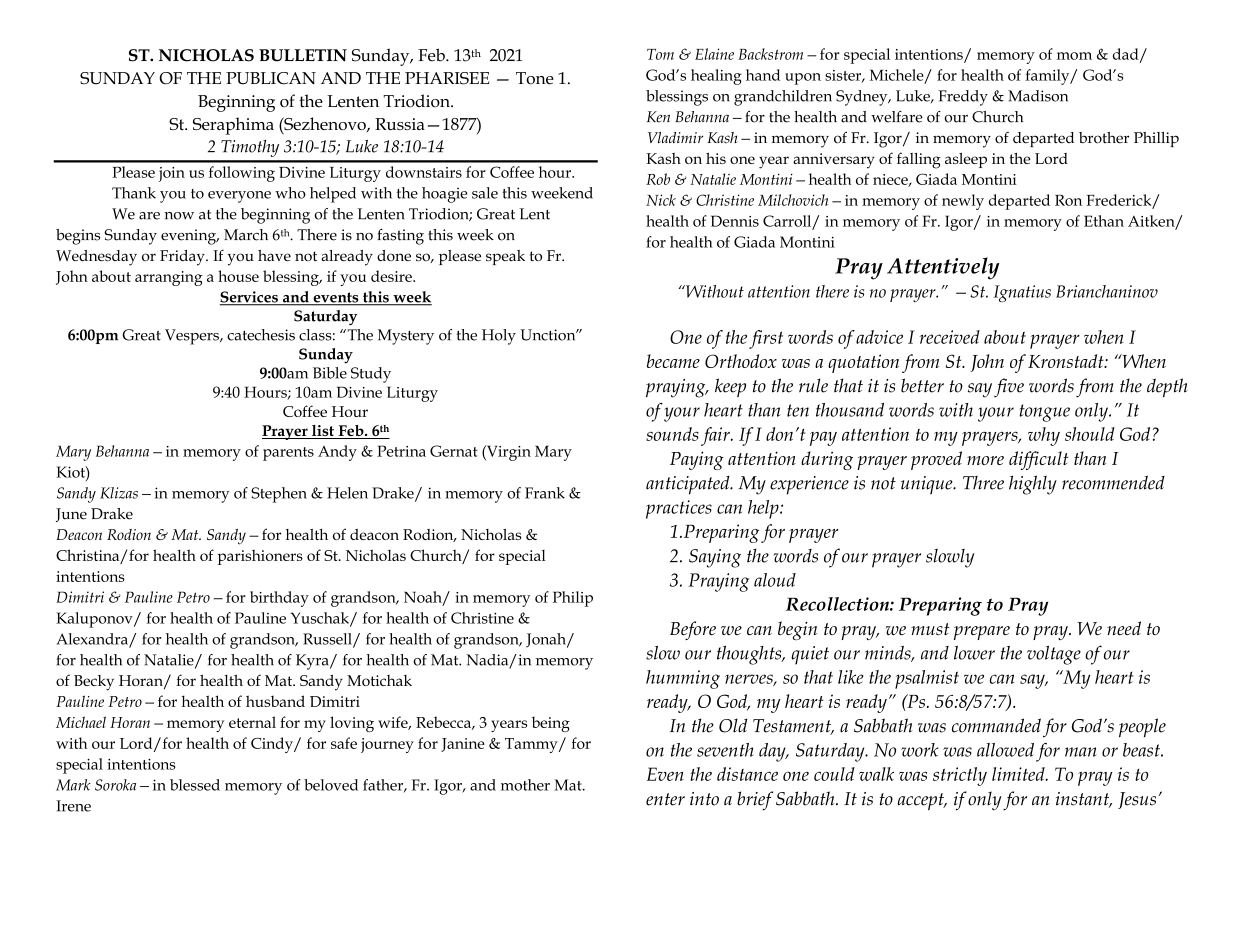 The height and width of the document is (952, 1233). What do you see at coordinates (260, 557) in the document?
I see `parishioners` at bounding box center [260, 557].
